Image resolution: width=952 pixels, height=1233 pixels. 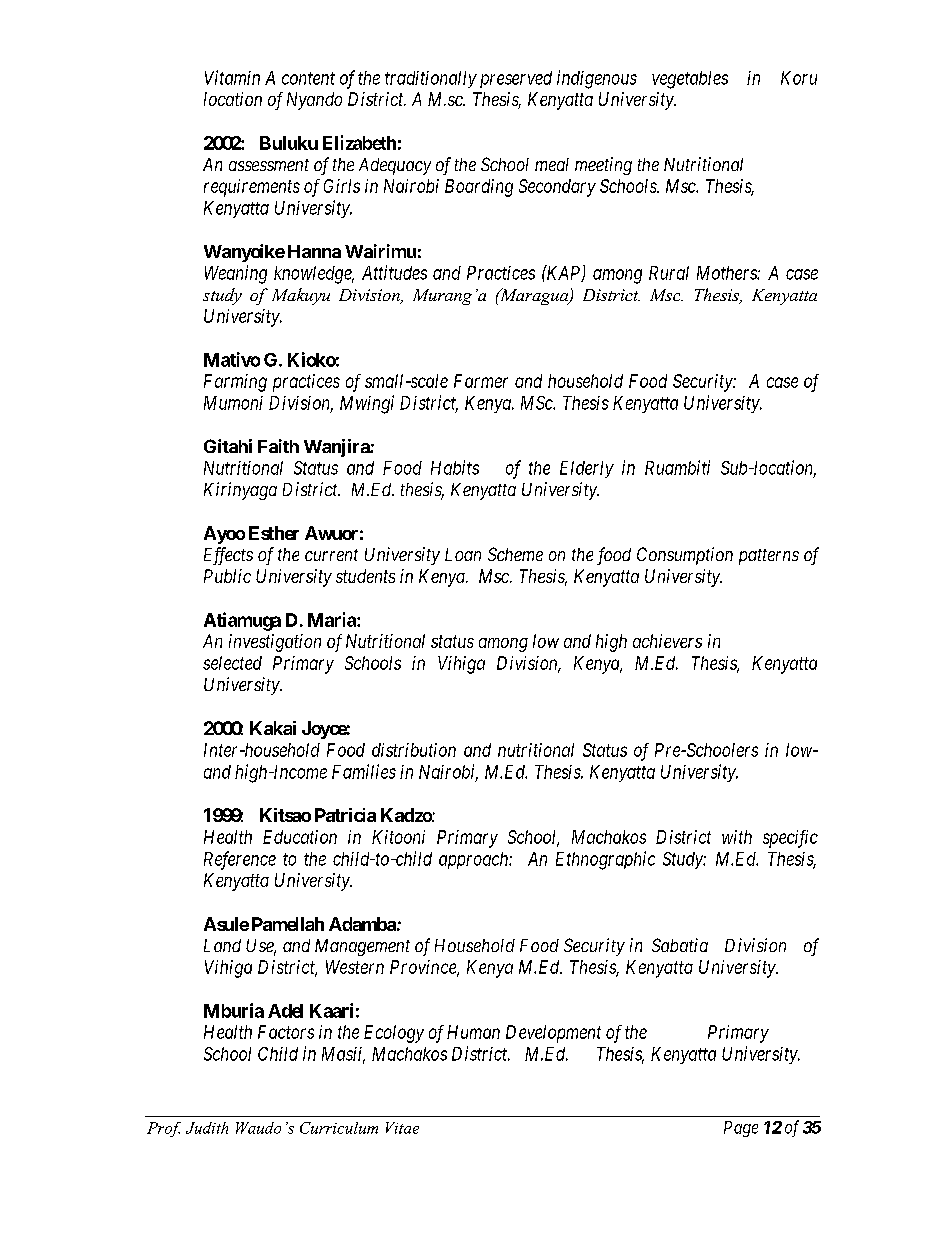 What do you see at coordinates (516, 79) in the image?
I see `preserved` at bounding box center [516, 79].
